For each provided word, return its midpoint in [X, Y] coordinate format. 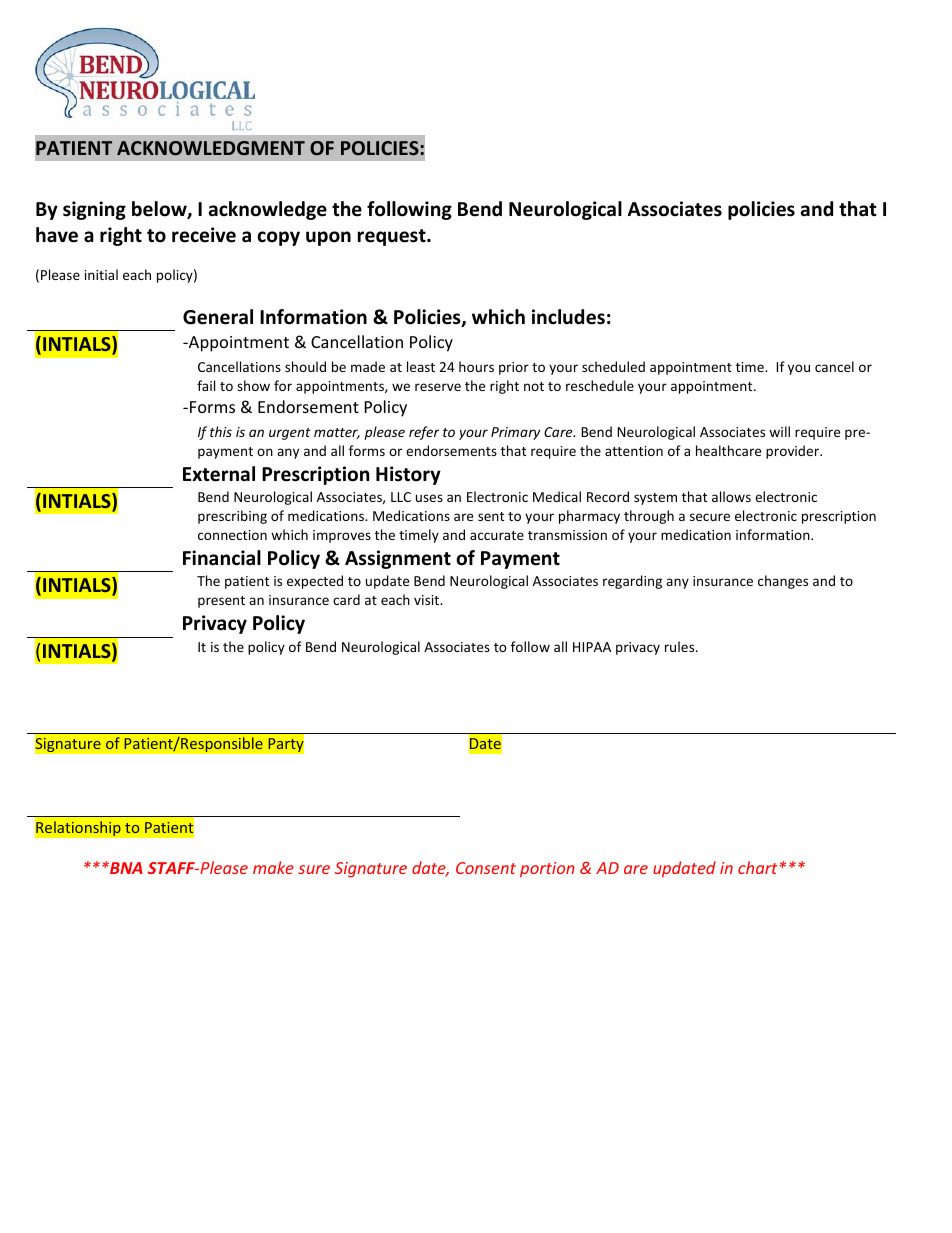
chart [758, 867]
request [393, 237]
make [273, 867]
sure [314, 869]
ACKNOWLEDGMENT [211, 148]
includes [568, 317]
